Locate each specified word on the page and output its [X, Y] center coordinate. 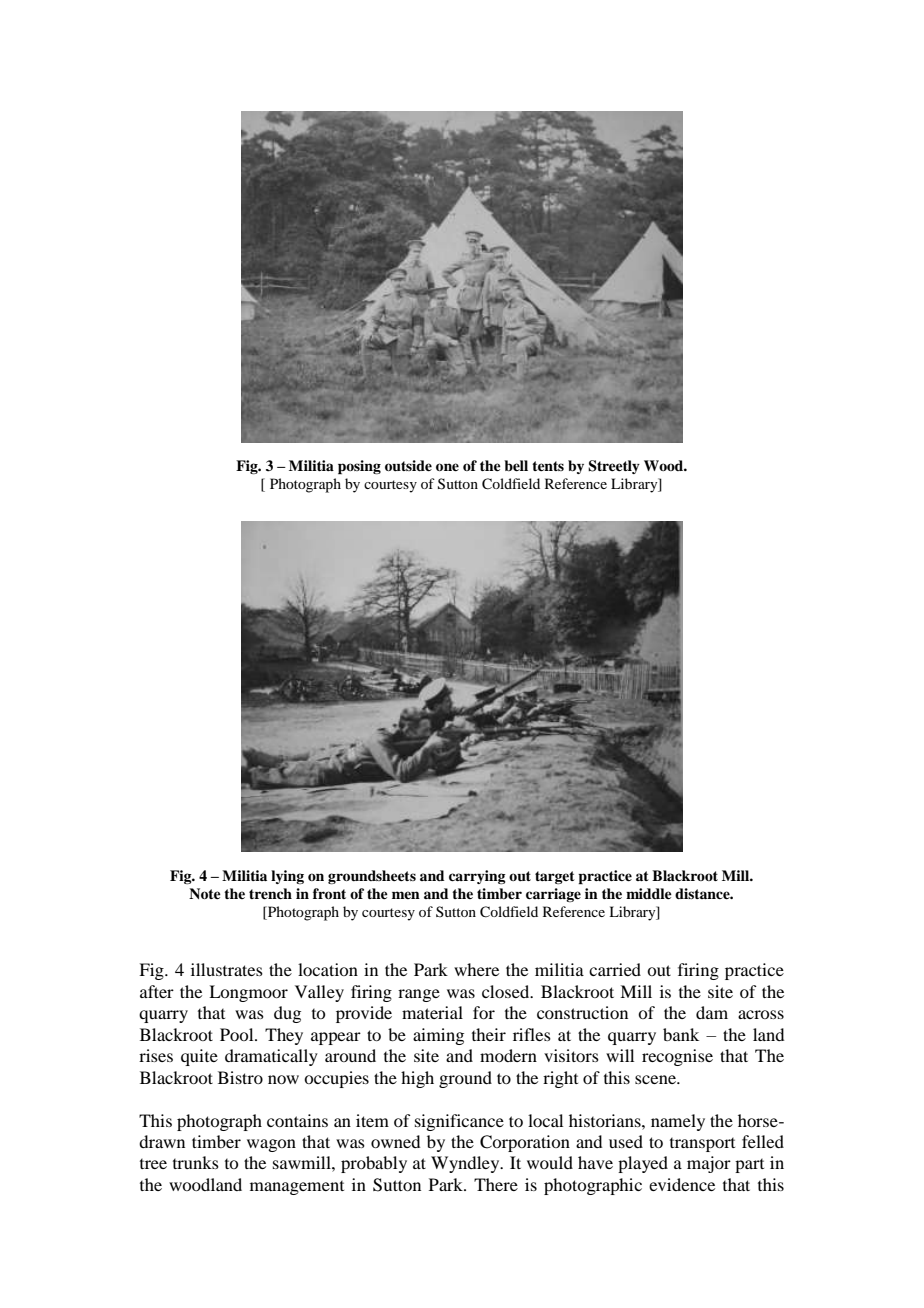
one [447, 467]
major [709, 1164]
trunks [196, 1162]
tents [548, 466]
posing [359, 467]
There [496, 1184]
